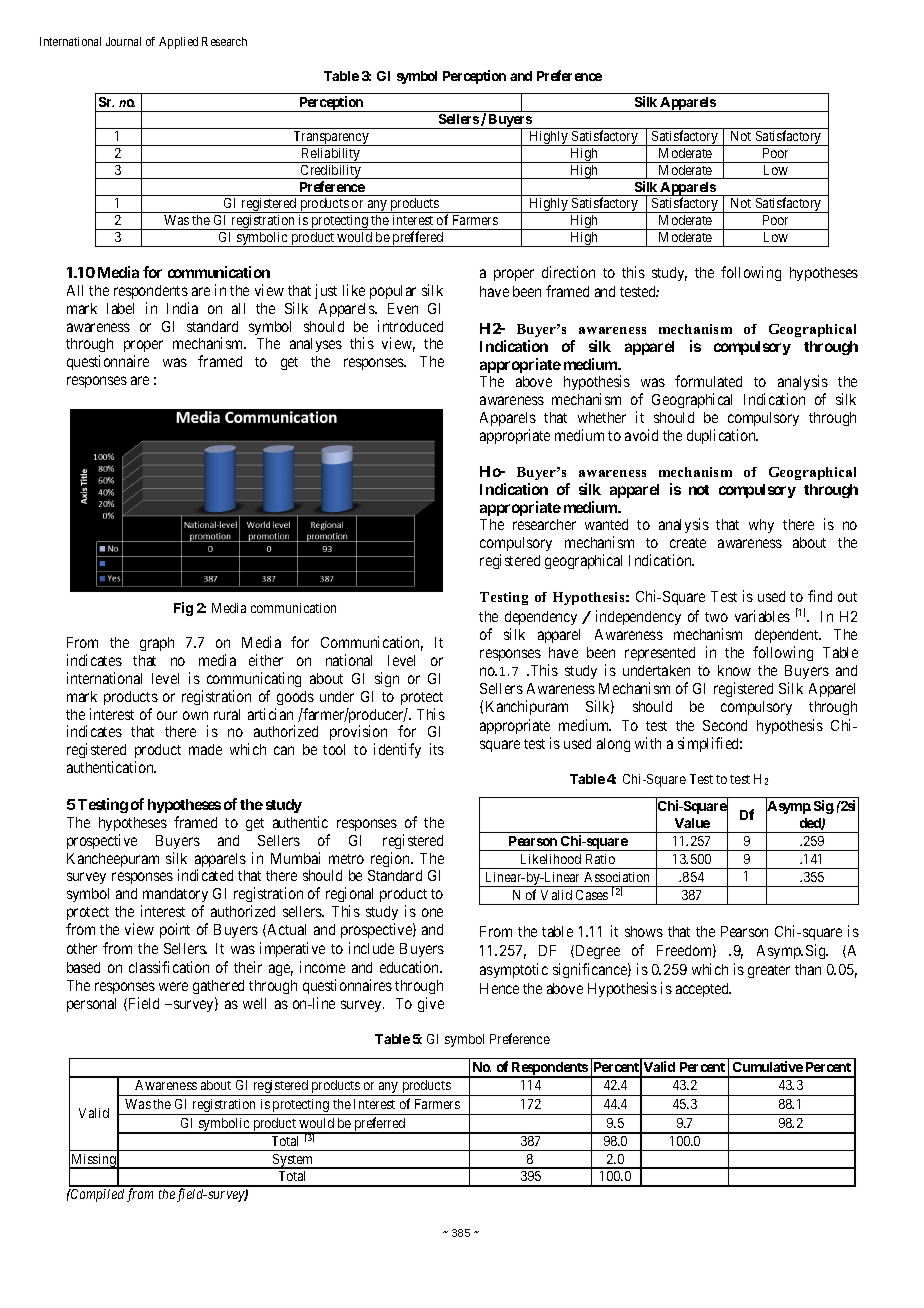  Describe the element at coordinates (418, 239) in the image. I see `preffered` at that location.
